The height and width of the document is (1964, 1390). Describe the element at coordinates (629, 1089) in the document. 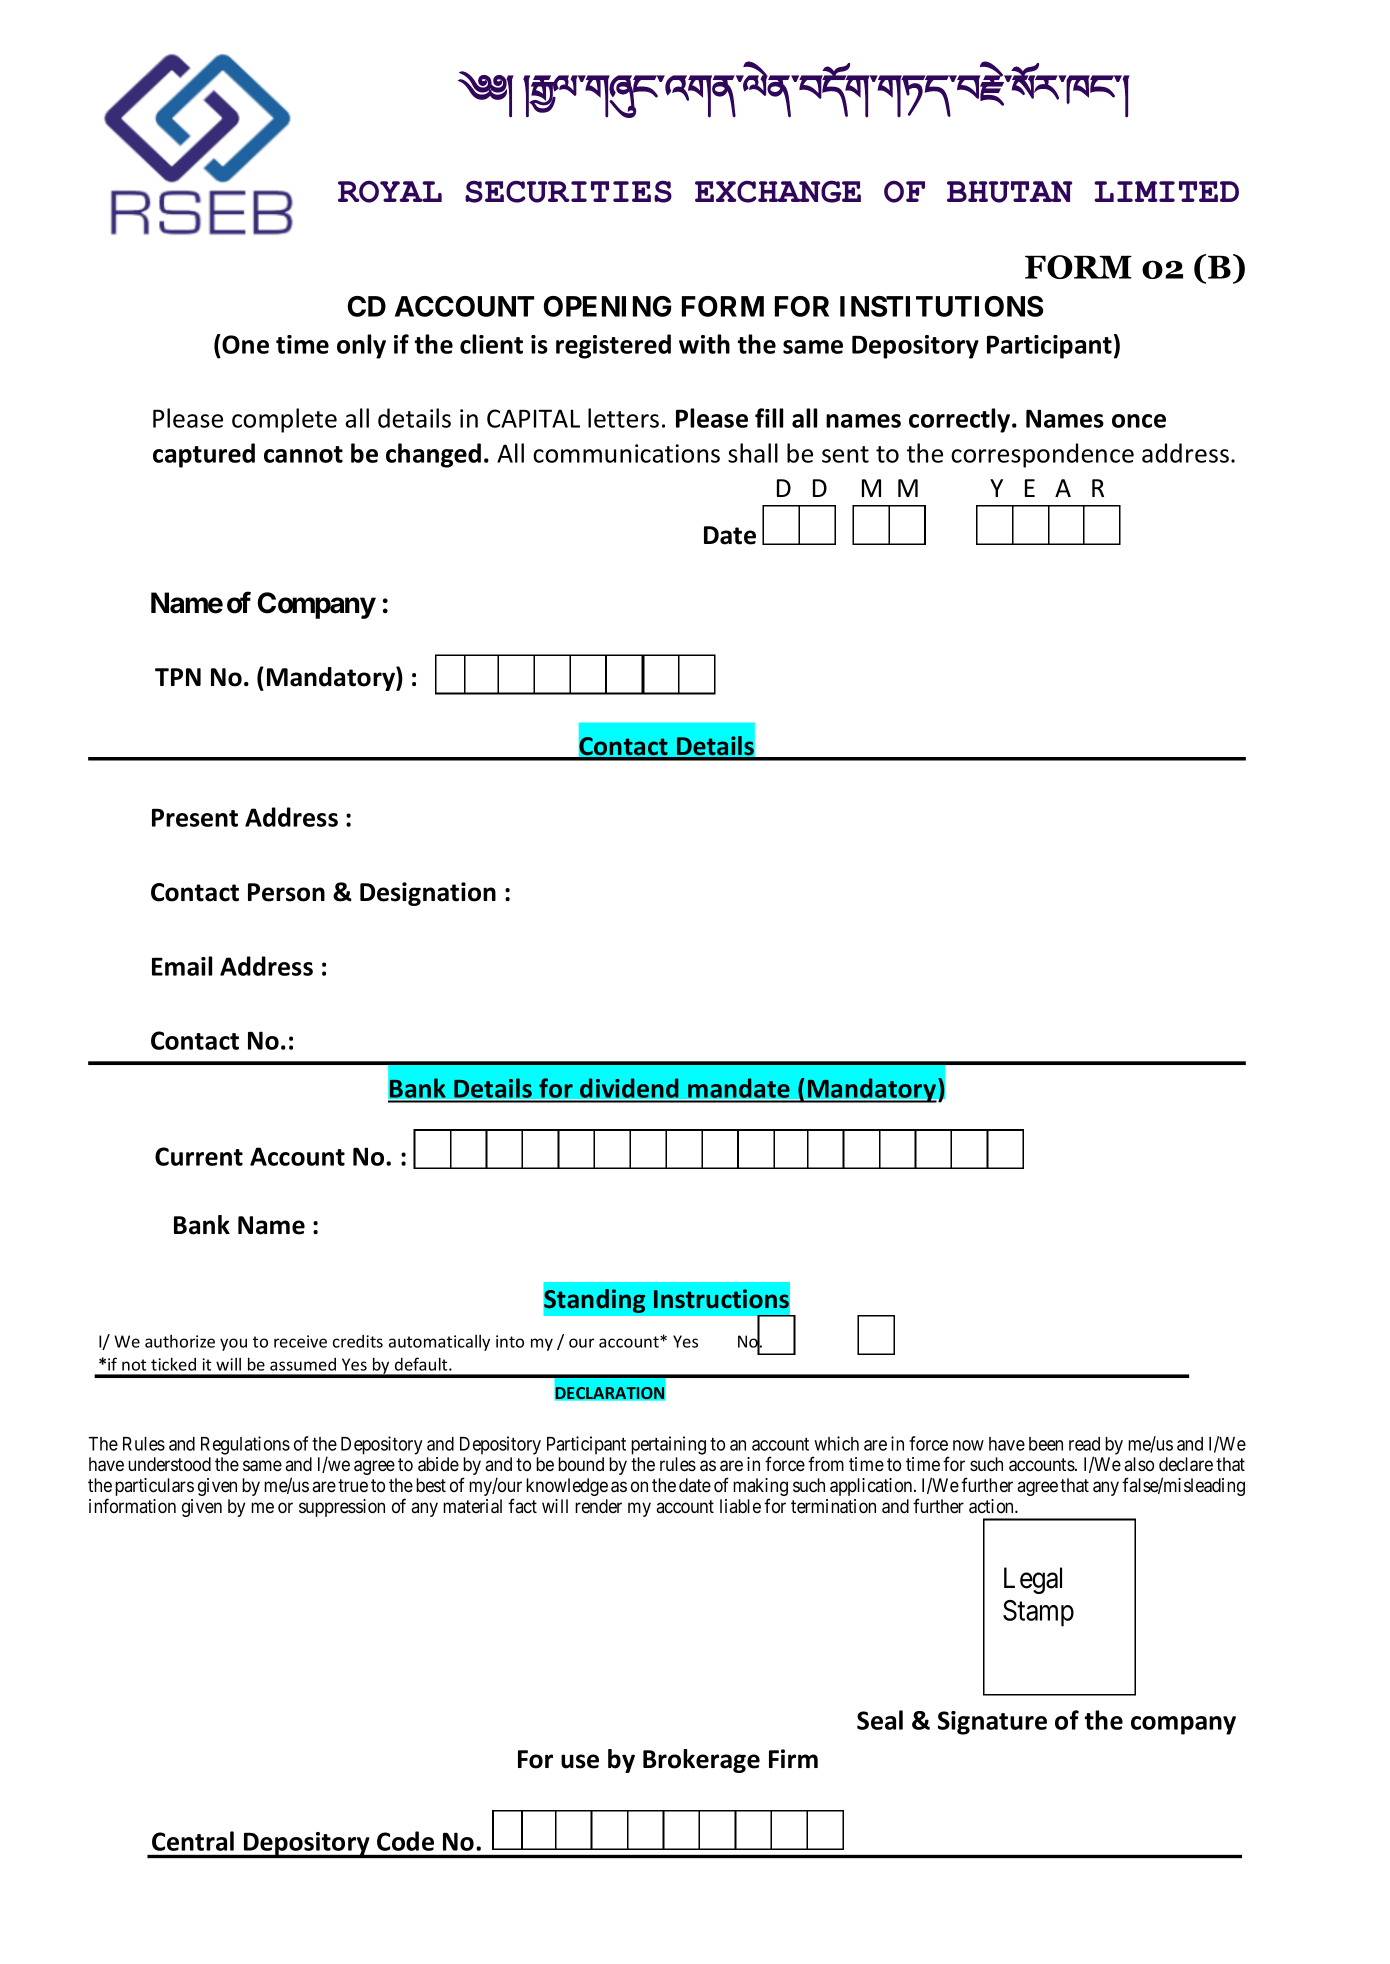

I see `dividend` at that location.
